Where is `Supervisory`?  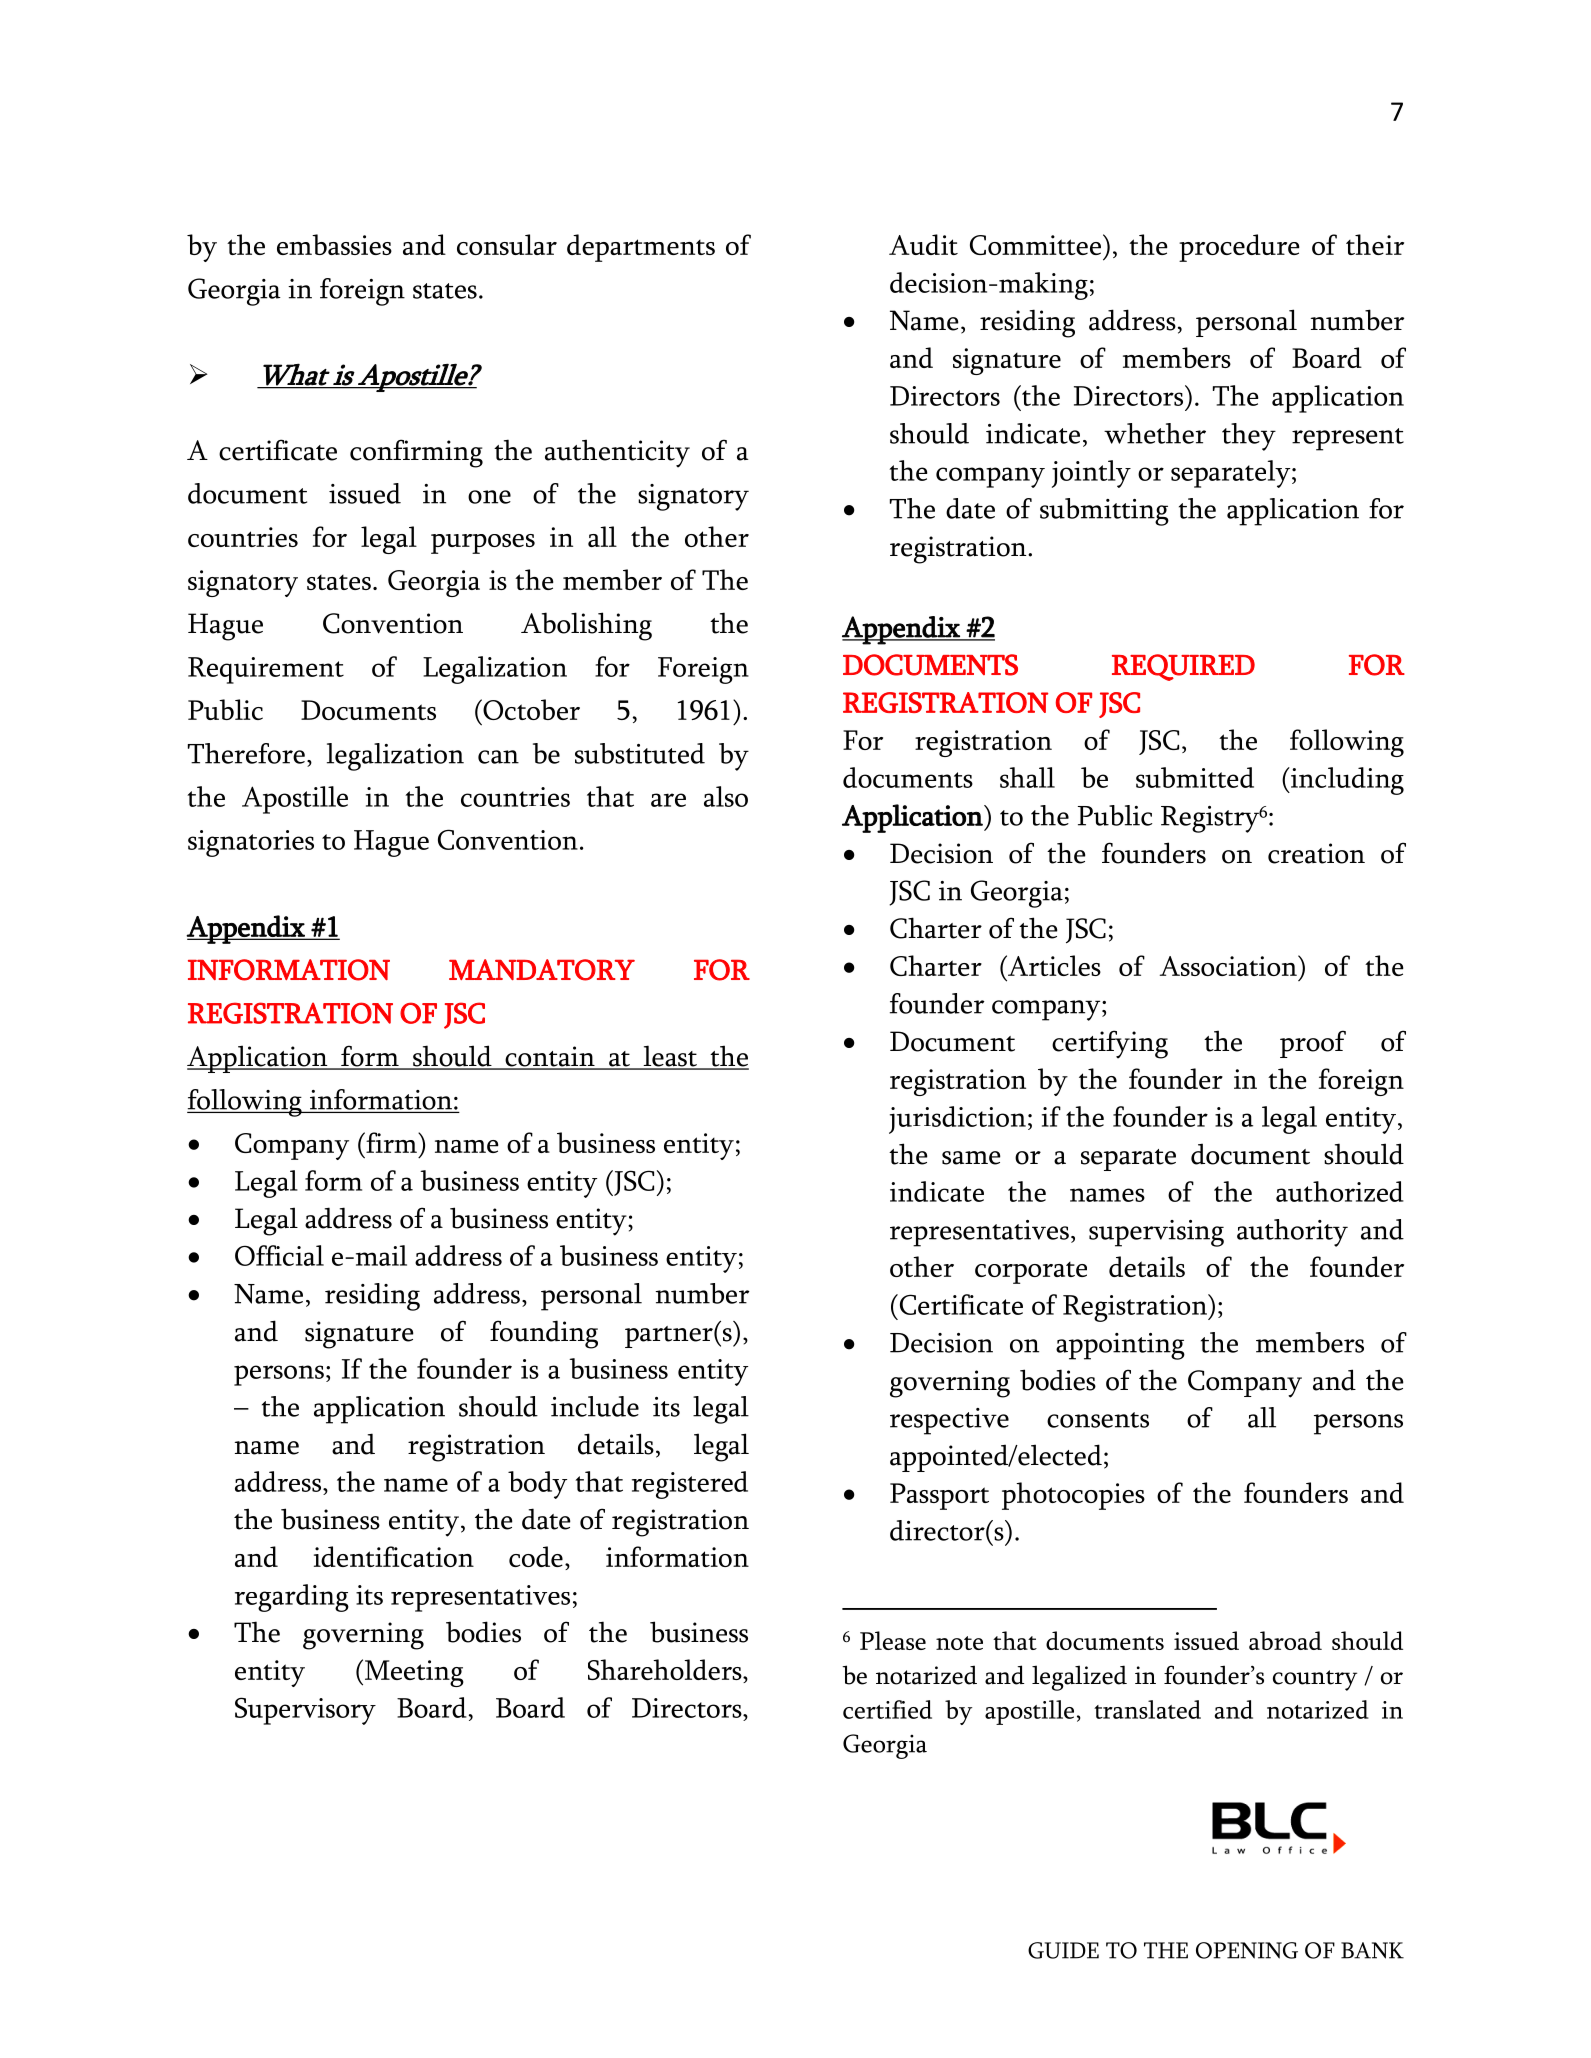 Supervisory is located at coordinates (305, 1711).
